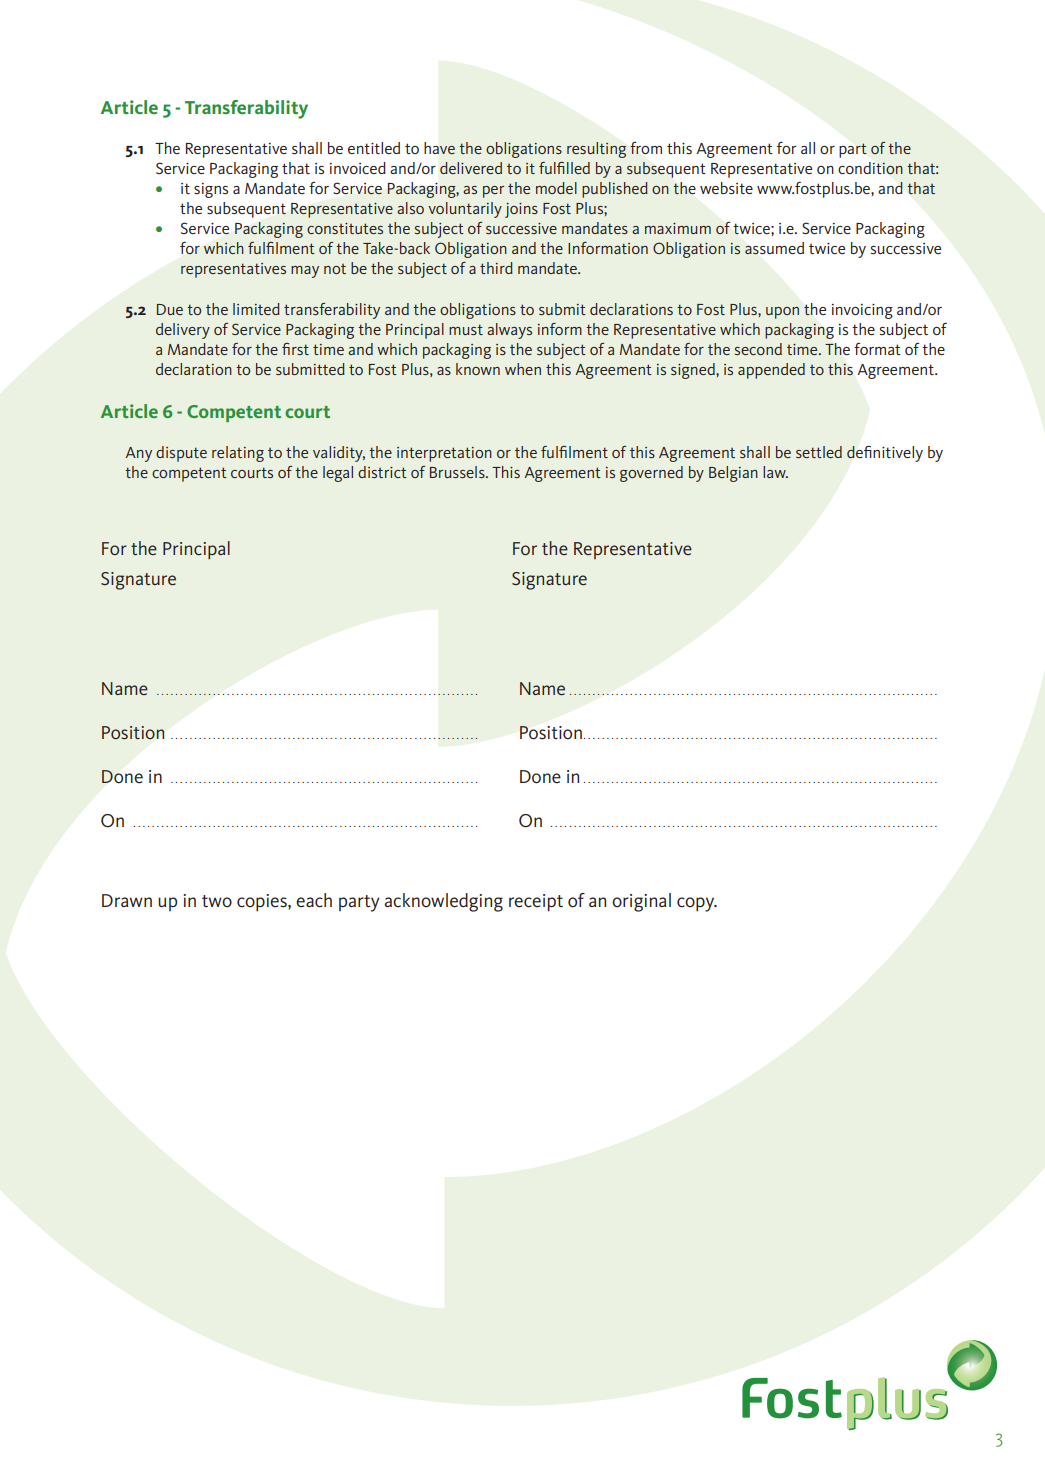  Describe the element at coordinates (697, 904) in the screenshot. I see `copy` at that location.
